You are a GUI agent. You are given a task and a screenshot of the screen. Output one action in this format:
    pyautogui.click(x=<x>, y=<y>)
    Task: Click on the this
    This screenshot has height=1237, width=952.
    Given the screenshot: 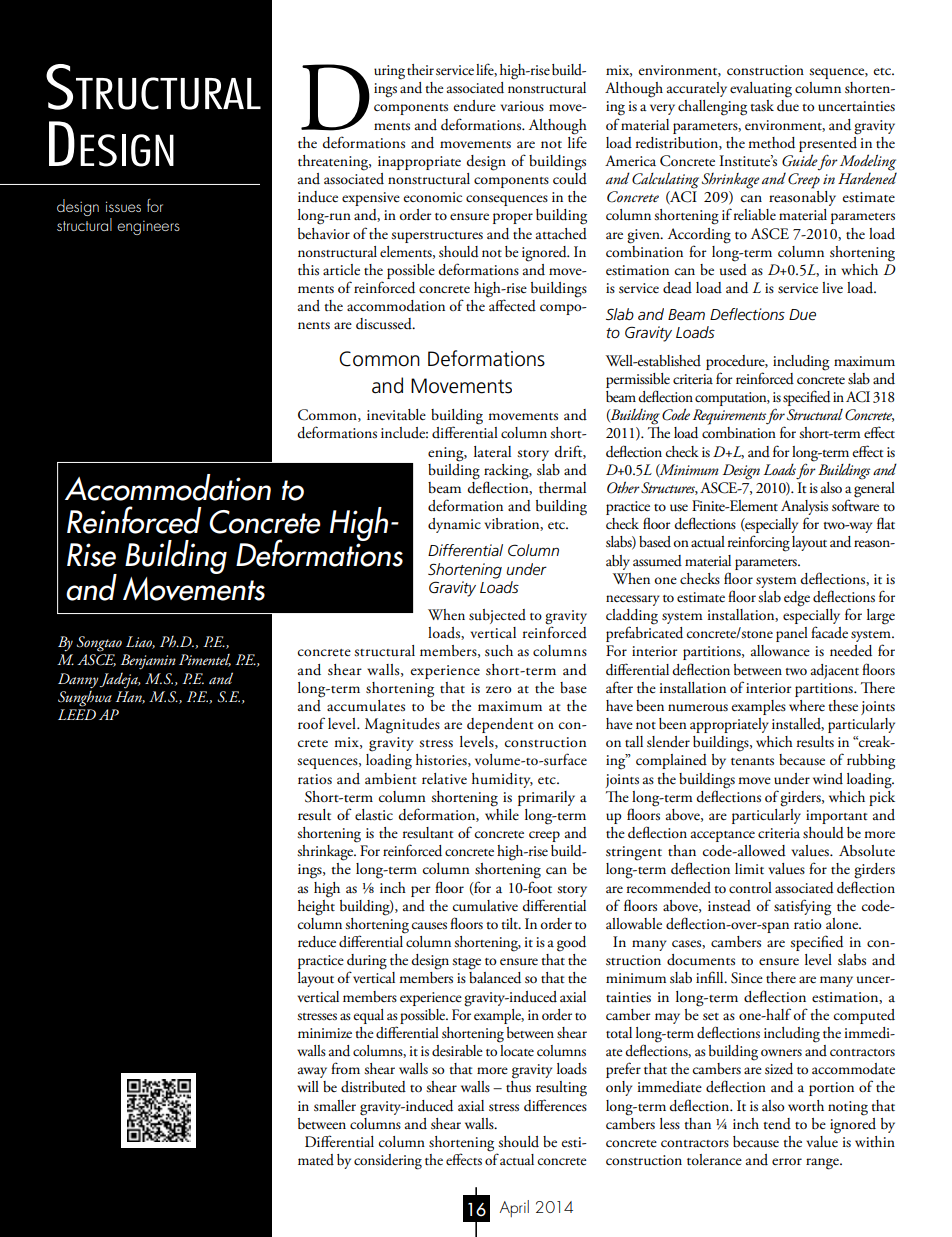 What is the action you would take?
    pyautogui.click(x=308, y=270)
